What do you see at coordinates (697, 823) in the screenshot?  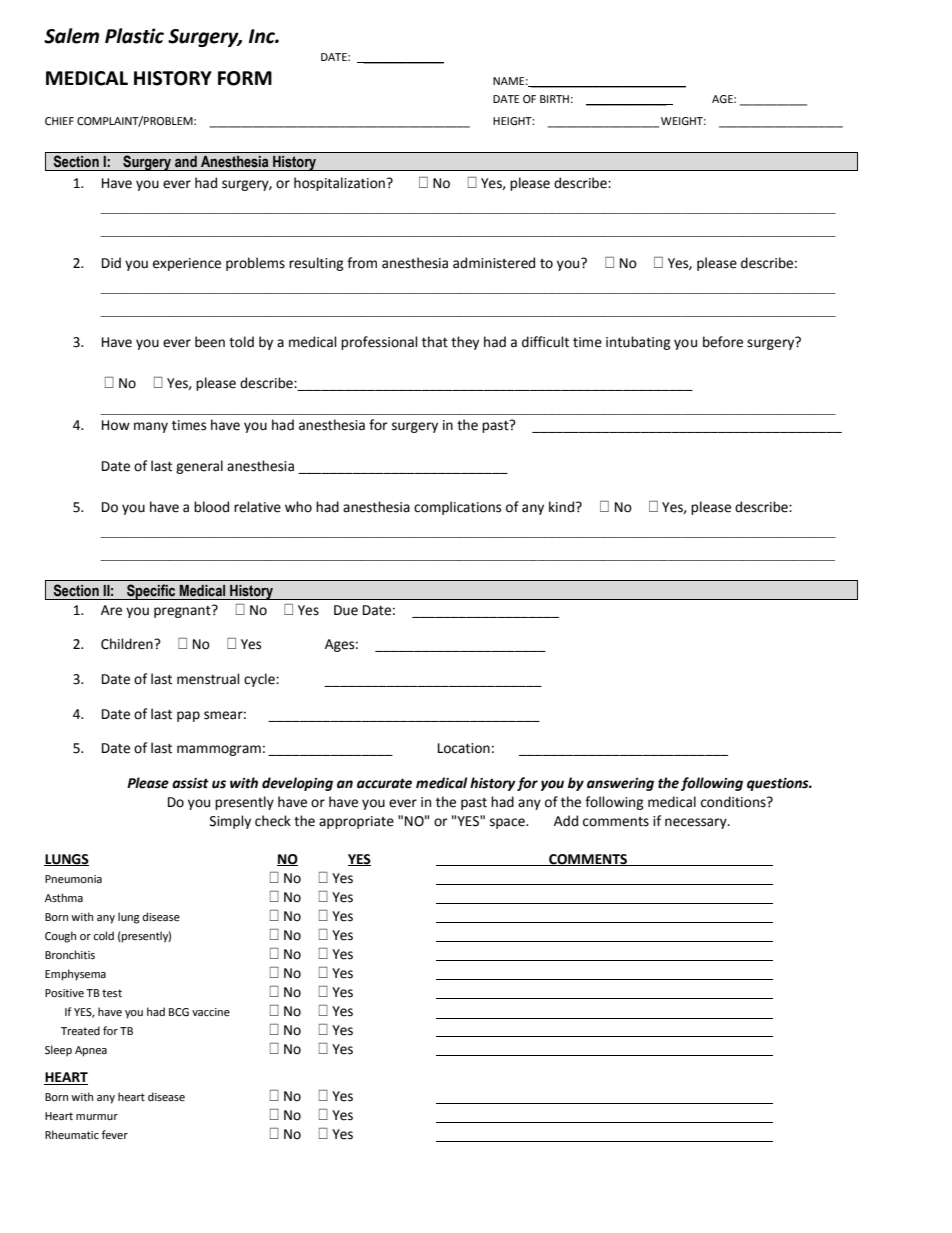 I see `necessary` at bounding box center [697, 823].
